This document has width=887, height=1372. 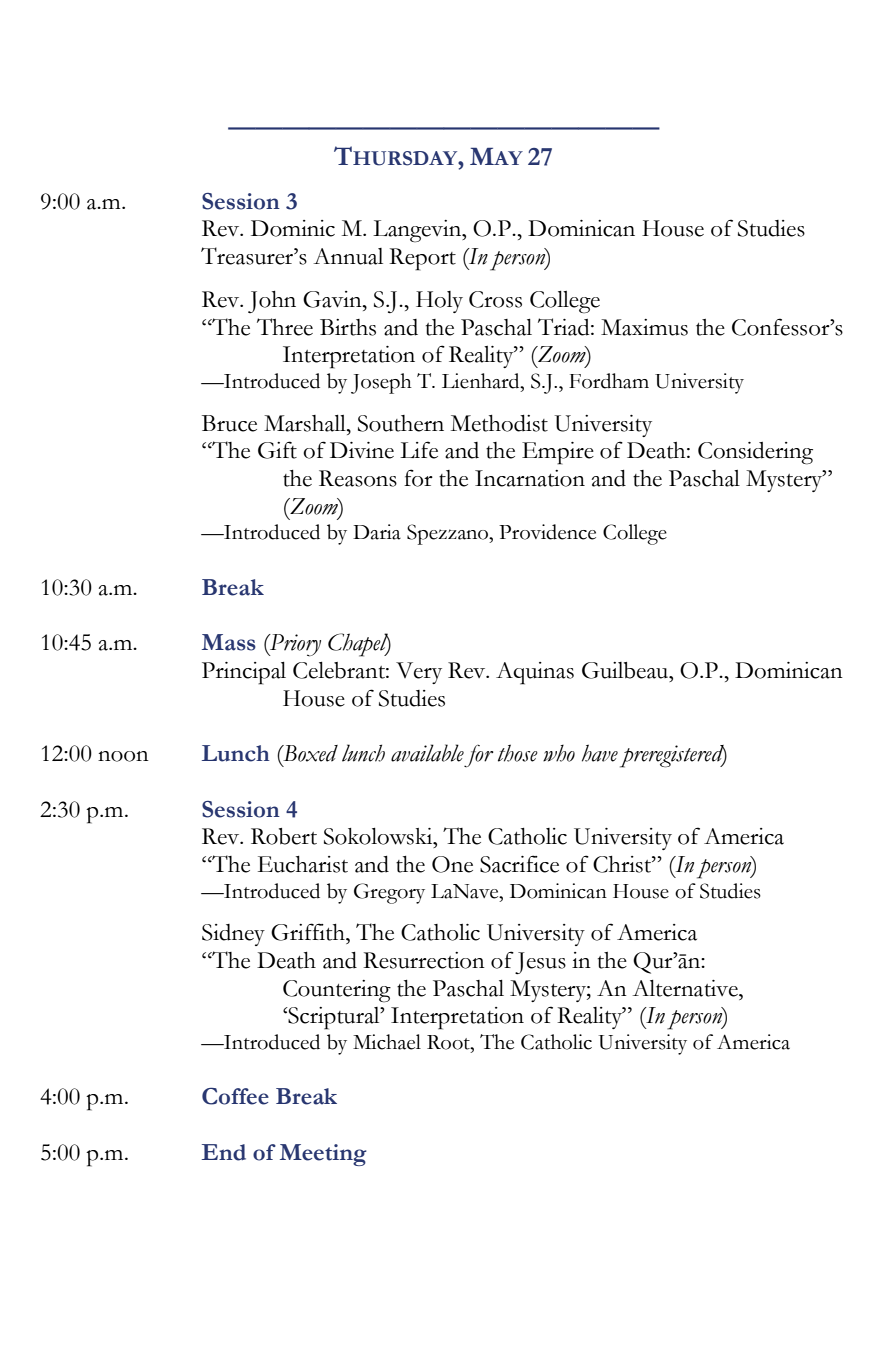 What do you see at coordinates (272, 302) in the document?
I see `John` at bounding box center [272, 302].
